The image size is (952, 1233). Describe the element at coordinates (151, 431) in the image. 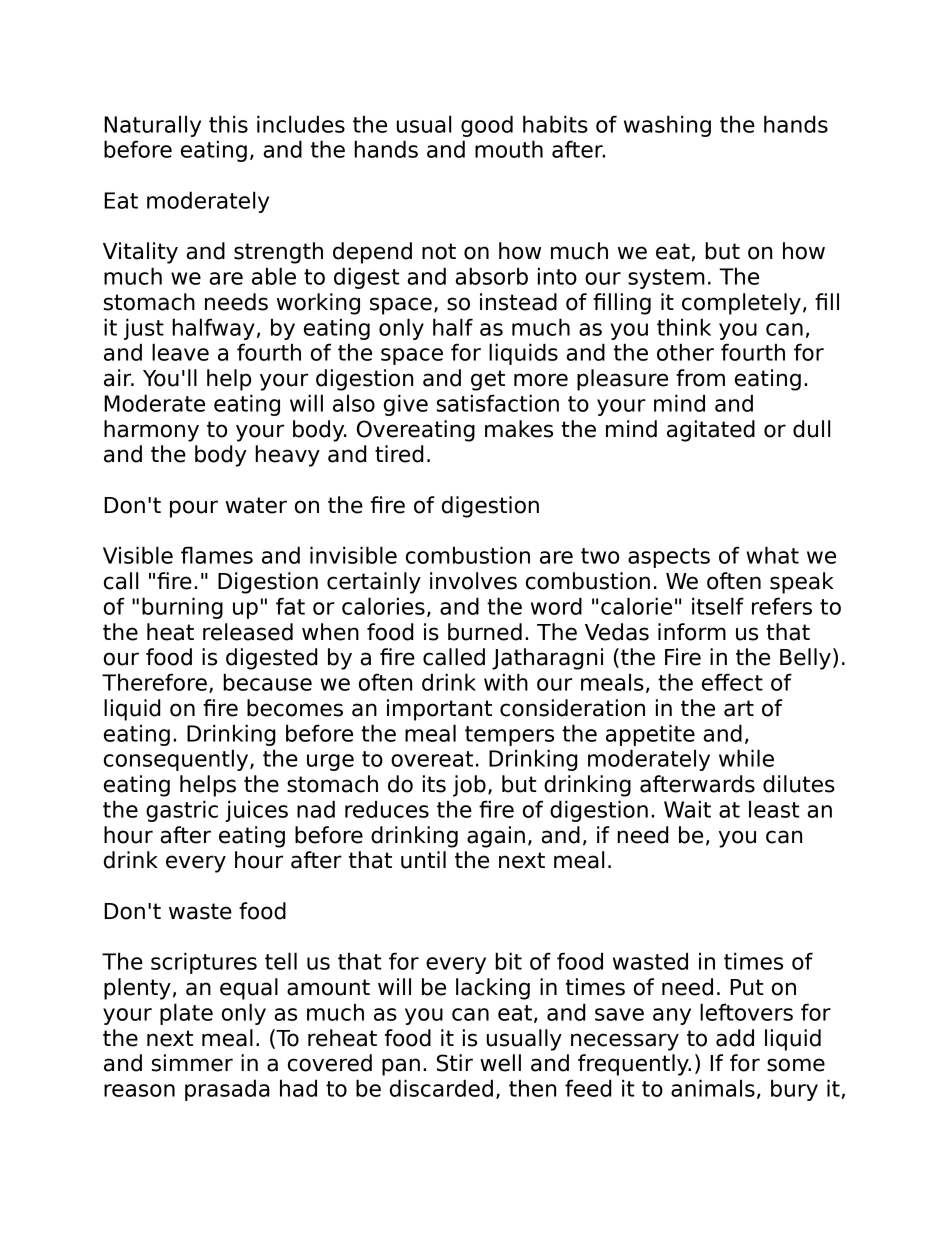

I see `harmony` at that location.
